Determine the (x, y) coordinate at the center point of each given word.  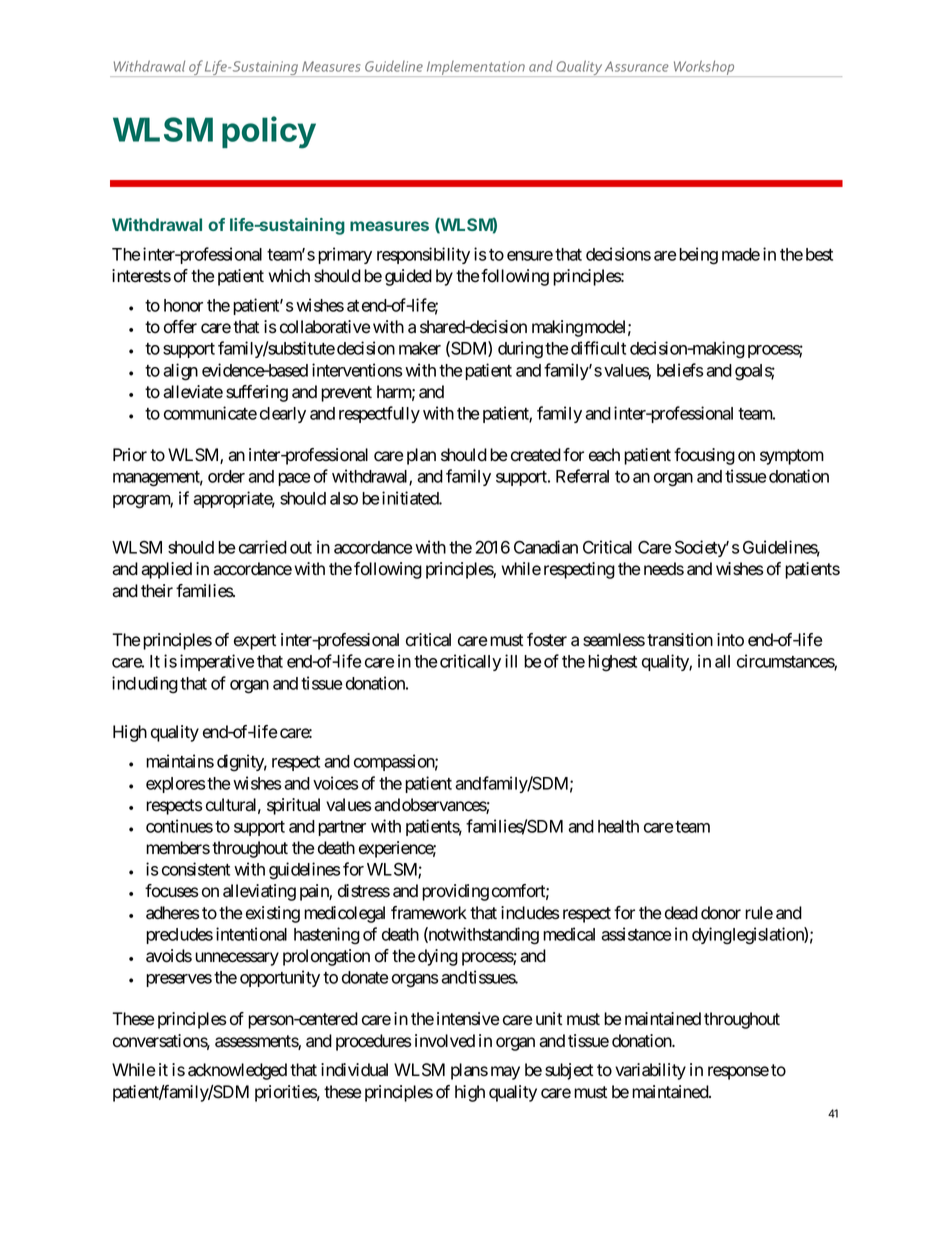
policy (269, 132)
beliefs (680, 370)
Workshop (704, 68)
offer (180, 327)
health (618, 826)
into (730, 640)
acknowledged (237, 1071)
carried (263, 547)
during (520, 350)
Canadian (546, 547)
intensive (468, 1019)
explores (175, 785)
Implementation (475, 69)
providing (455, 892)
